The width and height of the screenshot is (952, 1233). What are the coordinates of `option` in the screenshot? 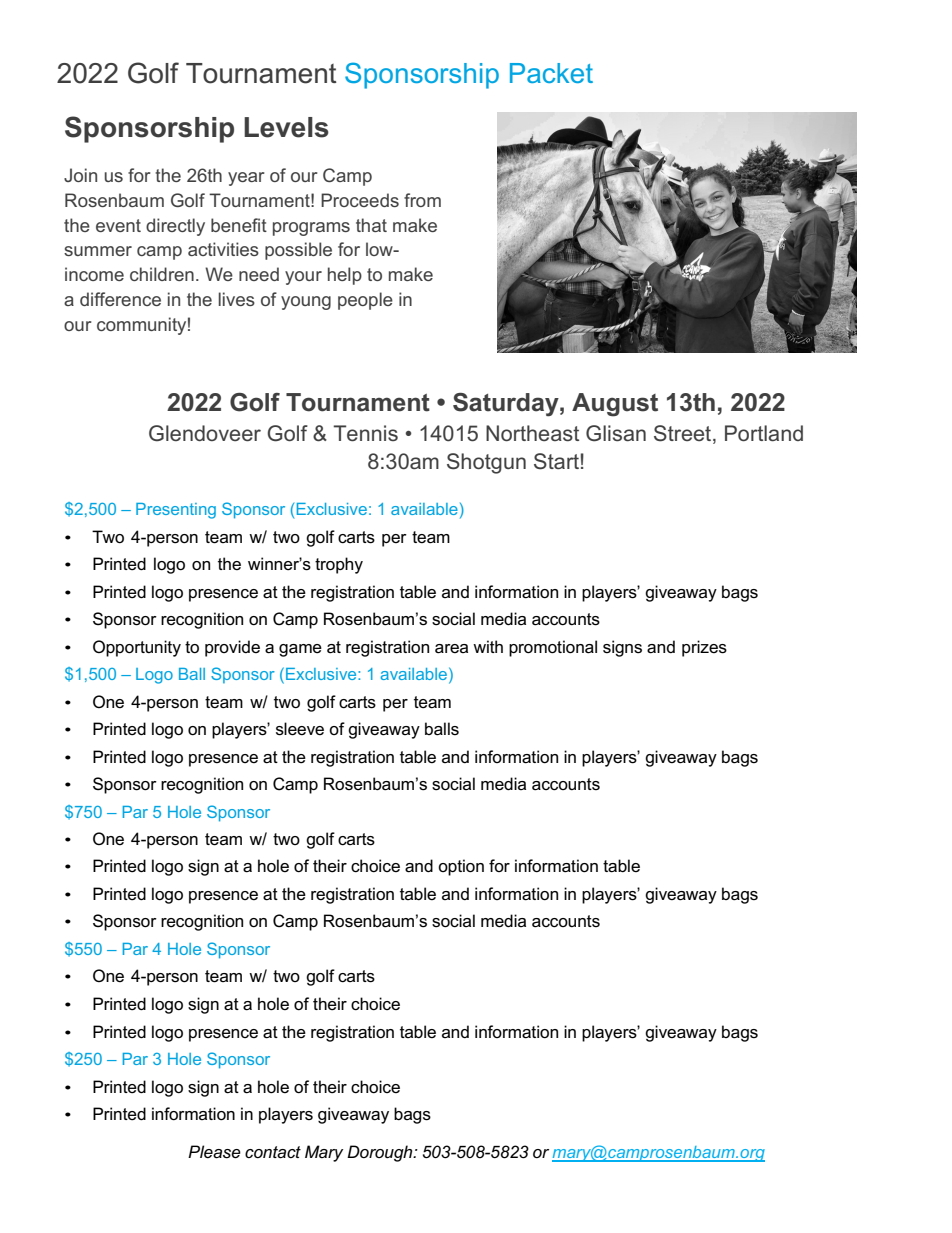 It's located at (461, 867).
